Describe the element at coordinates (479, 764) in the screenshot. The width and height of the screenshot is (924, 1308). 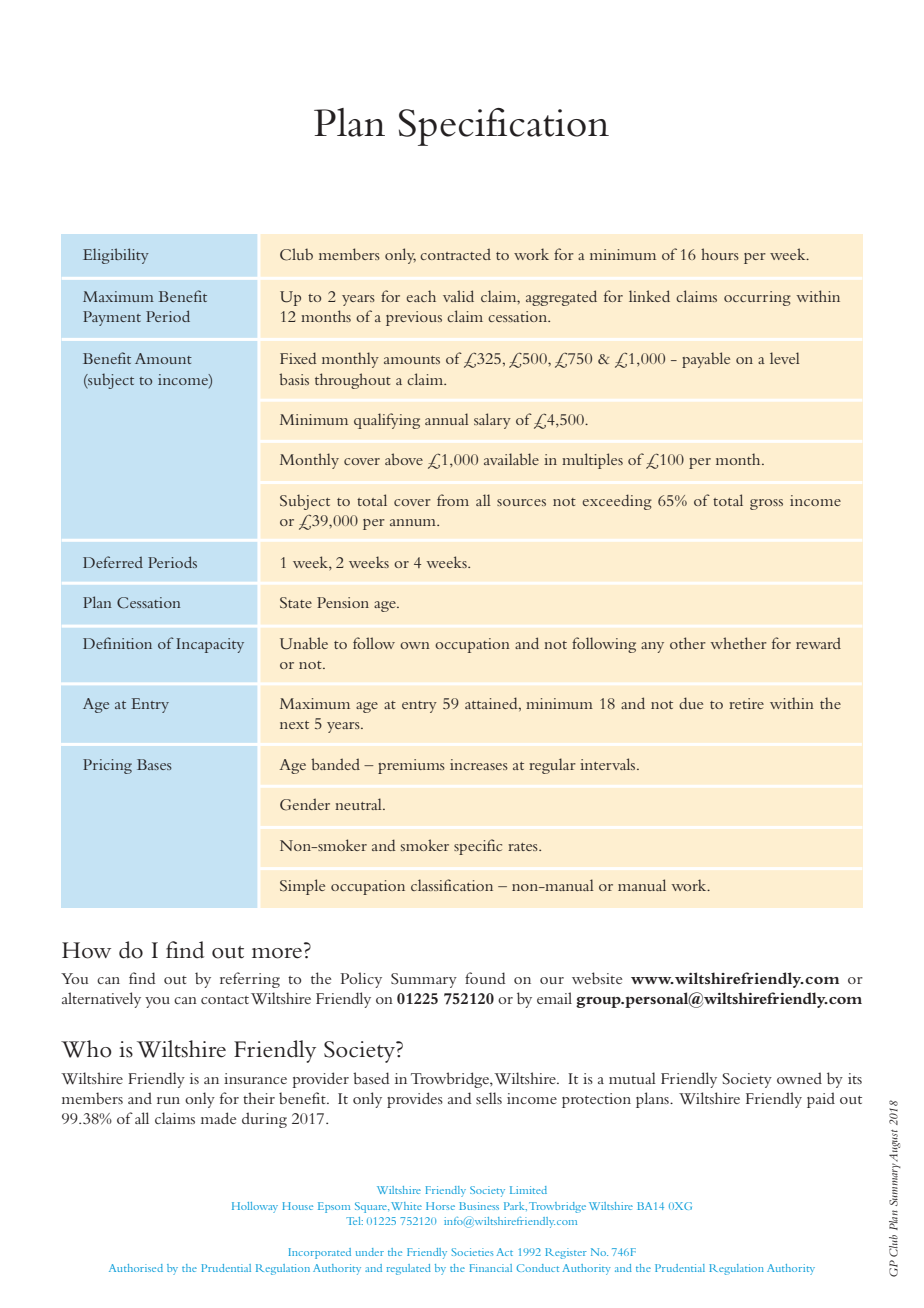
I see `increases` at that location.
